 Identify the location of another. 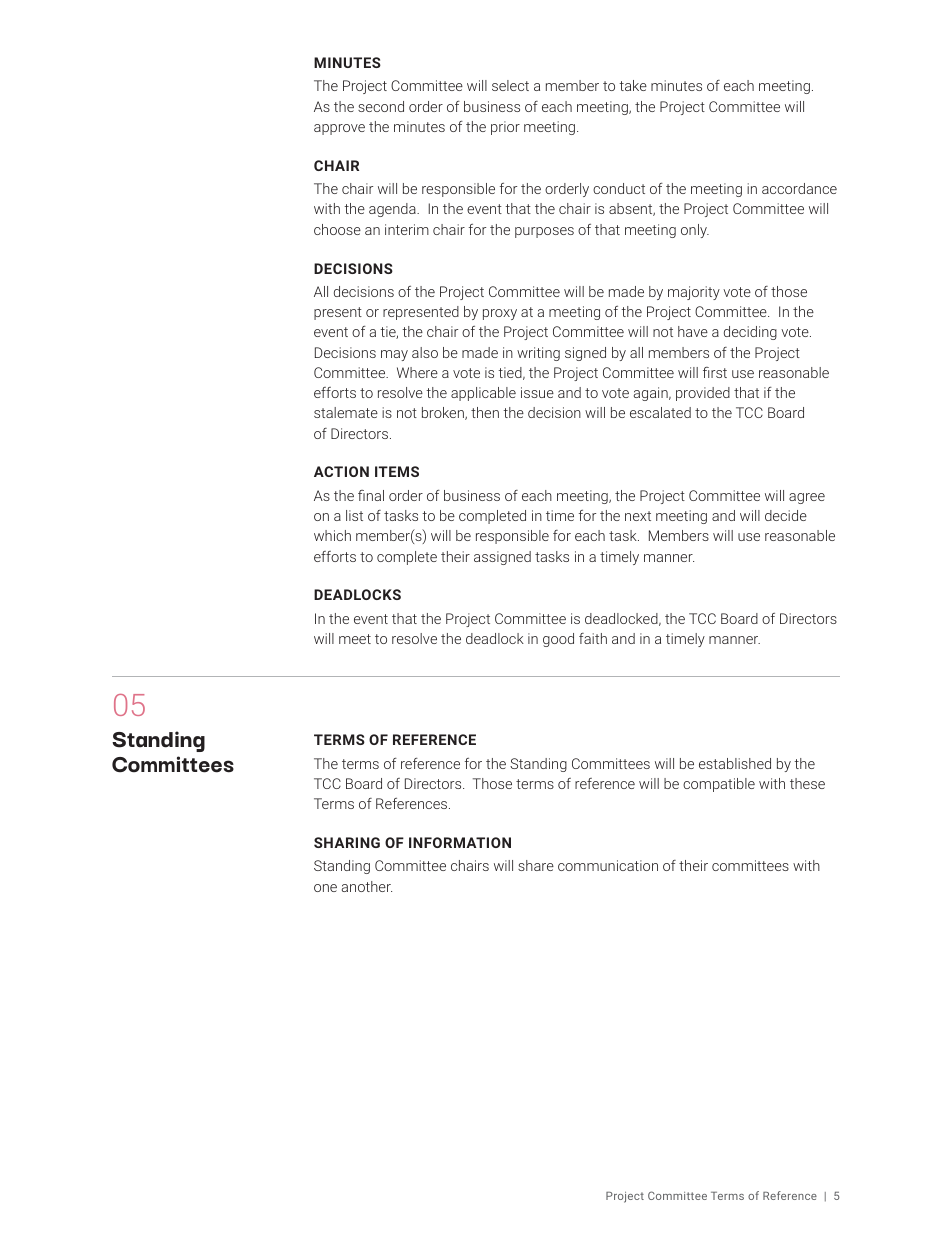
(367, 886).
